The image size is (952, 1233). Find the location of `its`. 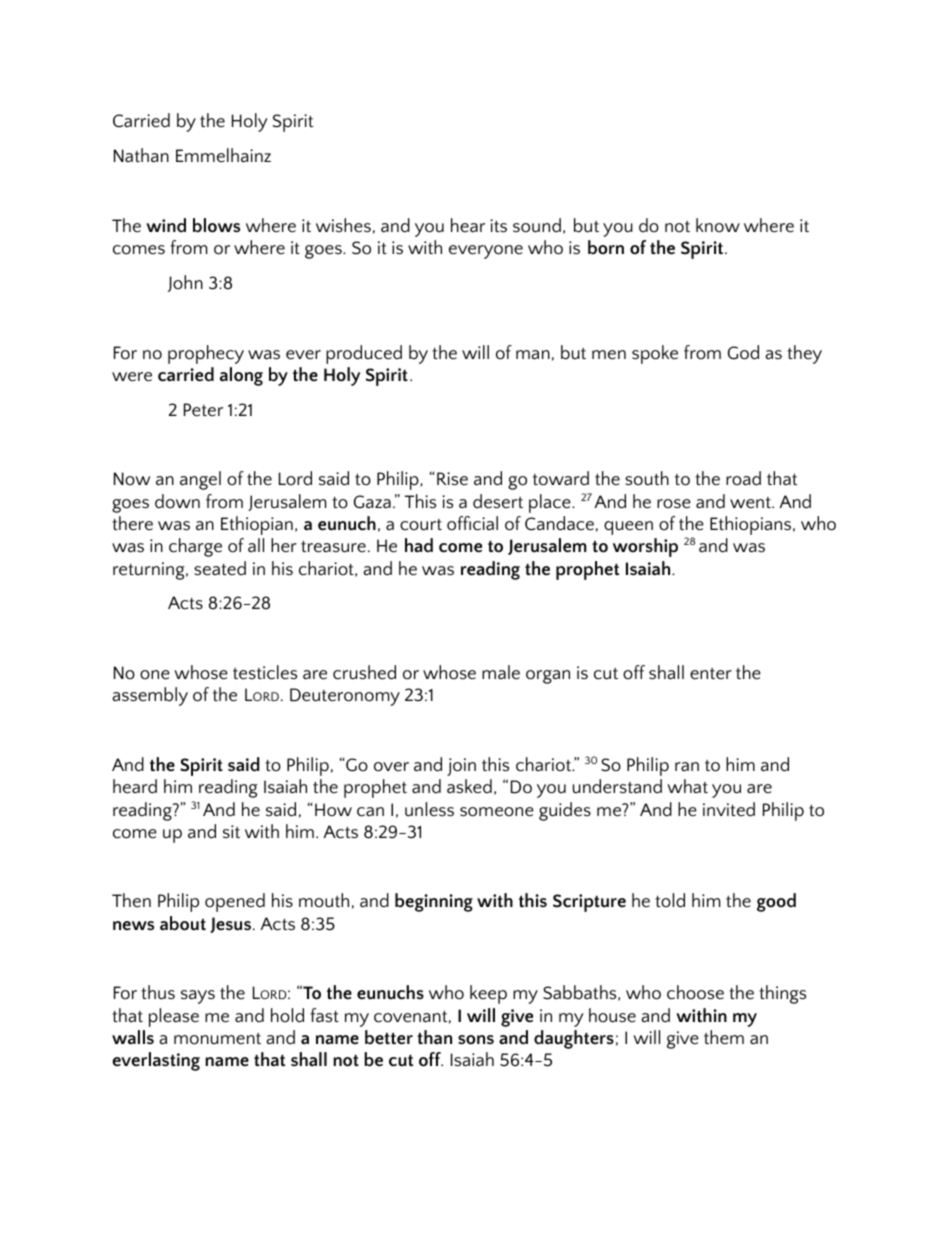

its is located at coordinates (498, 226).
